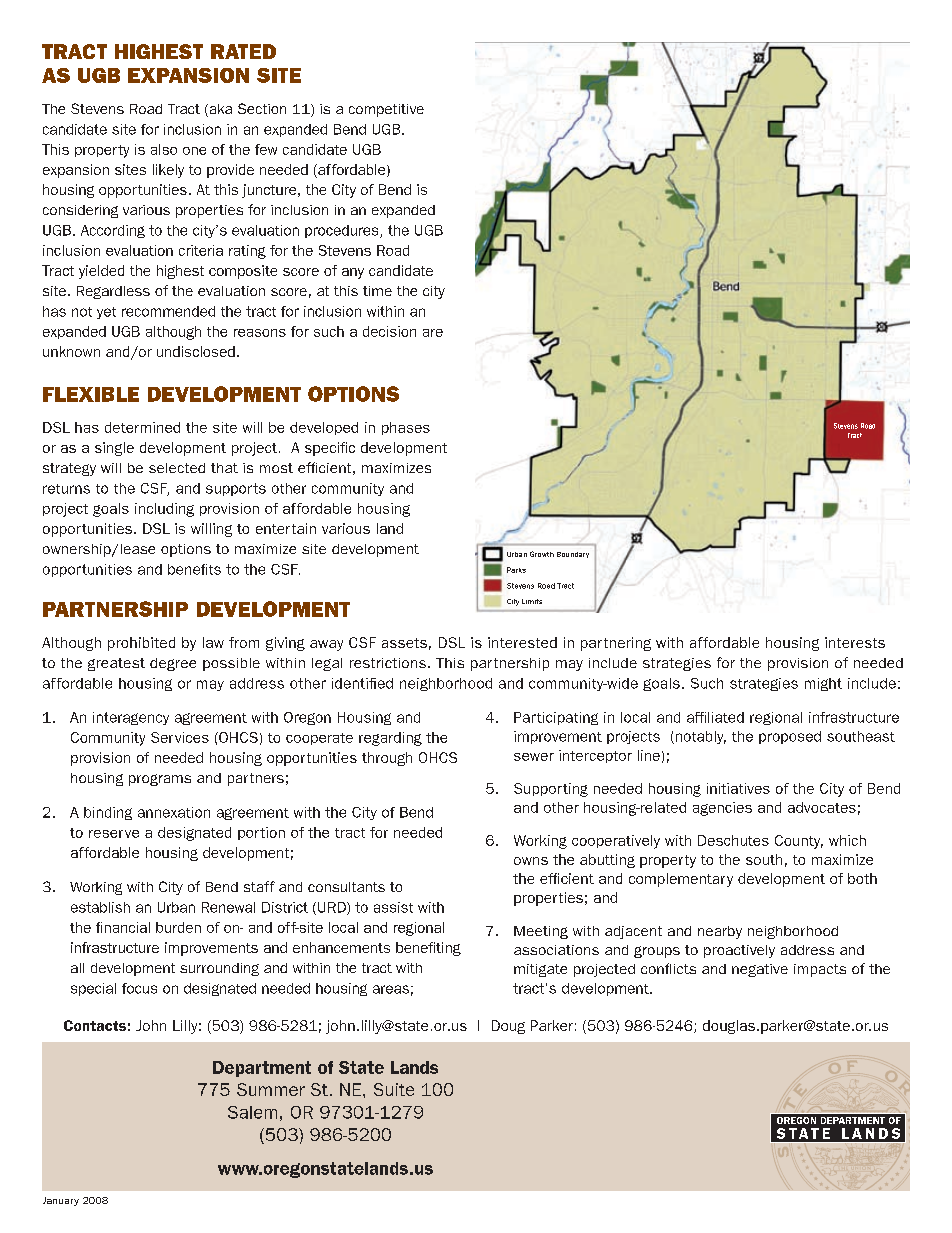 This screenshot has height=1233, width=952. What do you see at coordinates (219, 110) in the screenshot?
I see `aka` at bounding box center [219, 110].
